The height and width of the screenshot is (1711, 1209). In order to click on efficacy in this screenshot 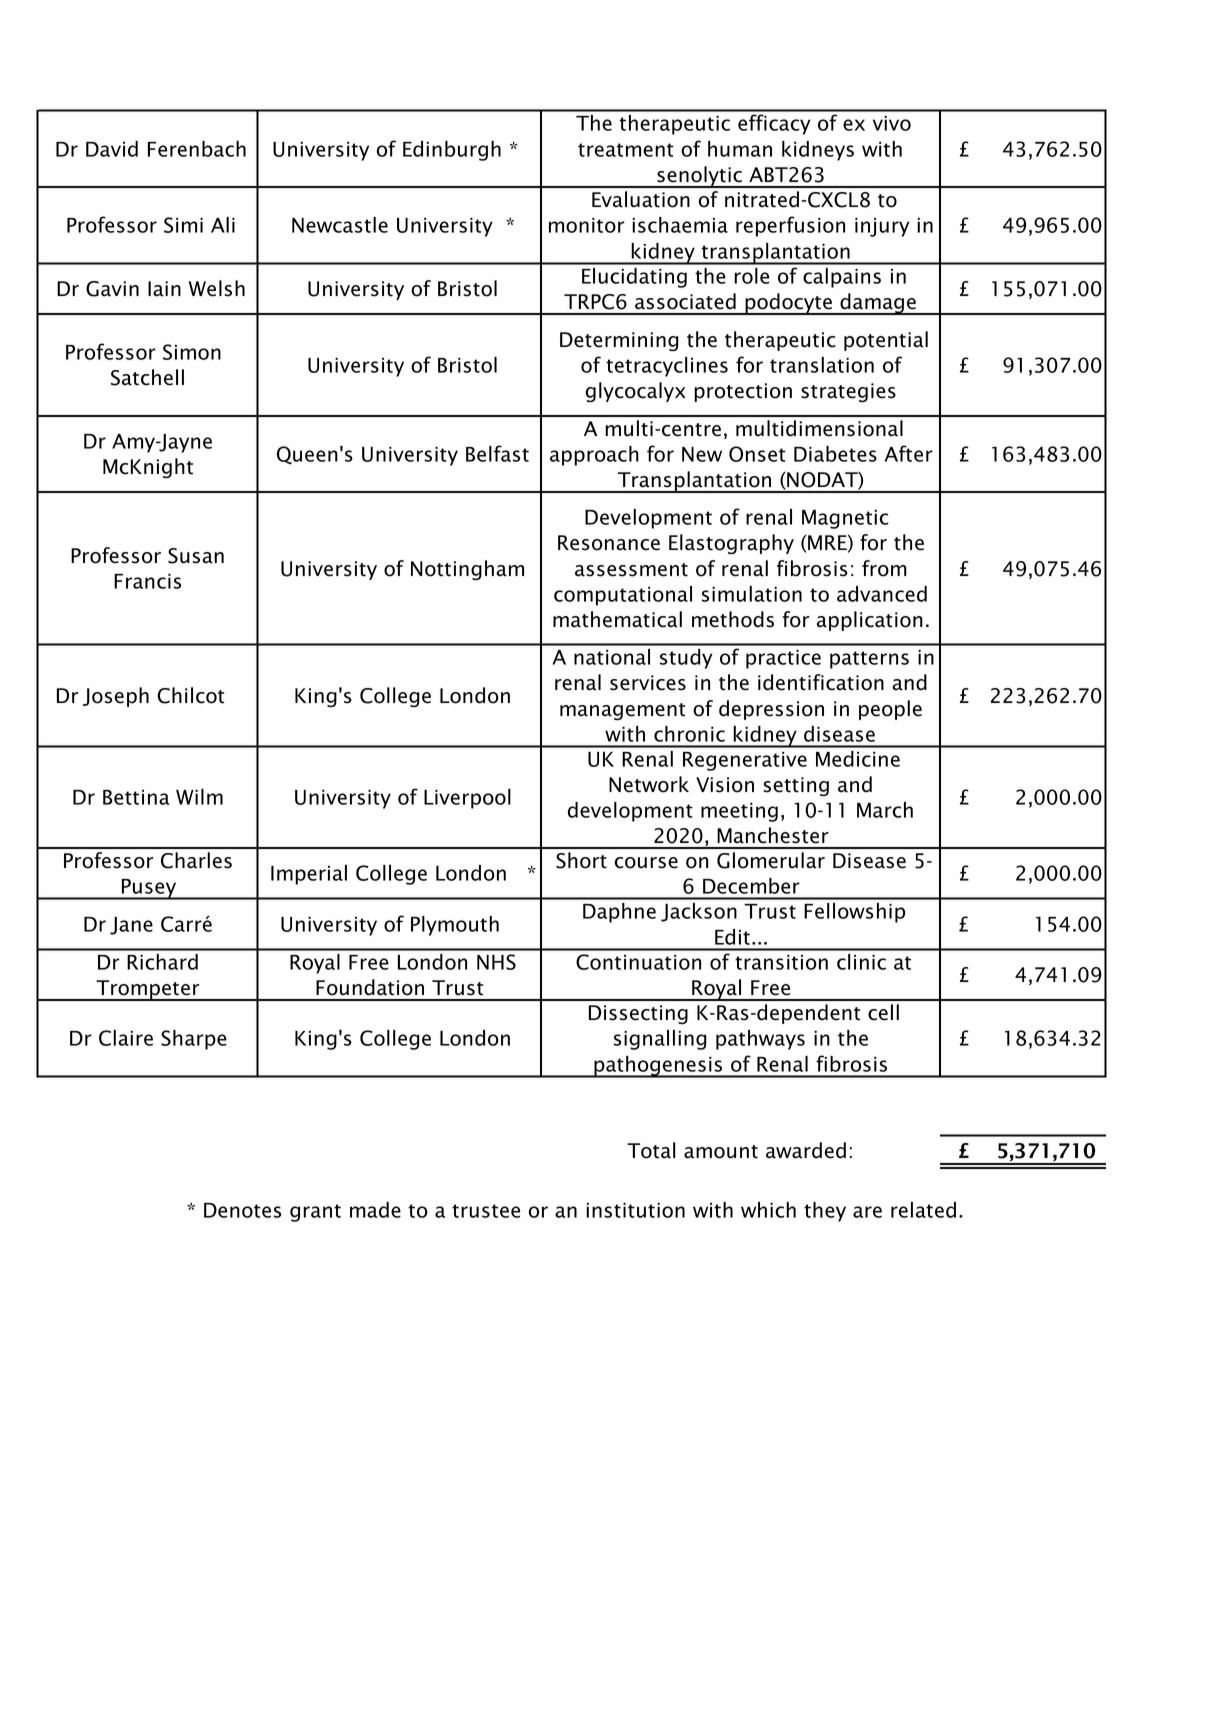, I will do `click(774, 124)`.
